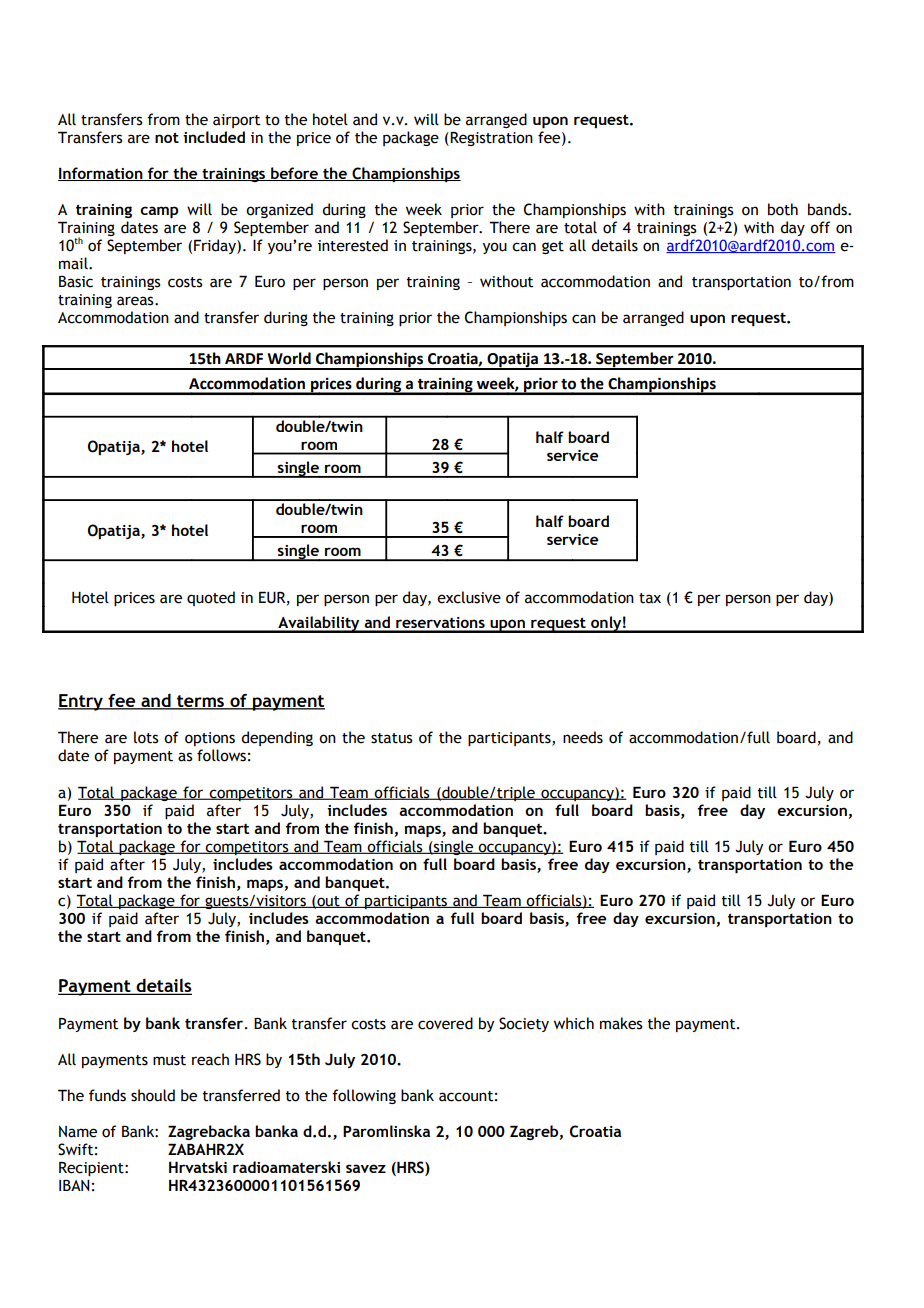 Image resolution: width=924 pixels, height=1308 pixels. What do you see at coordinates (783, 209) in the screenshot?
I see `both` at bounding box center [783, 209].
